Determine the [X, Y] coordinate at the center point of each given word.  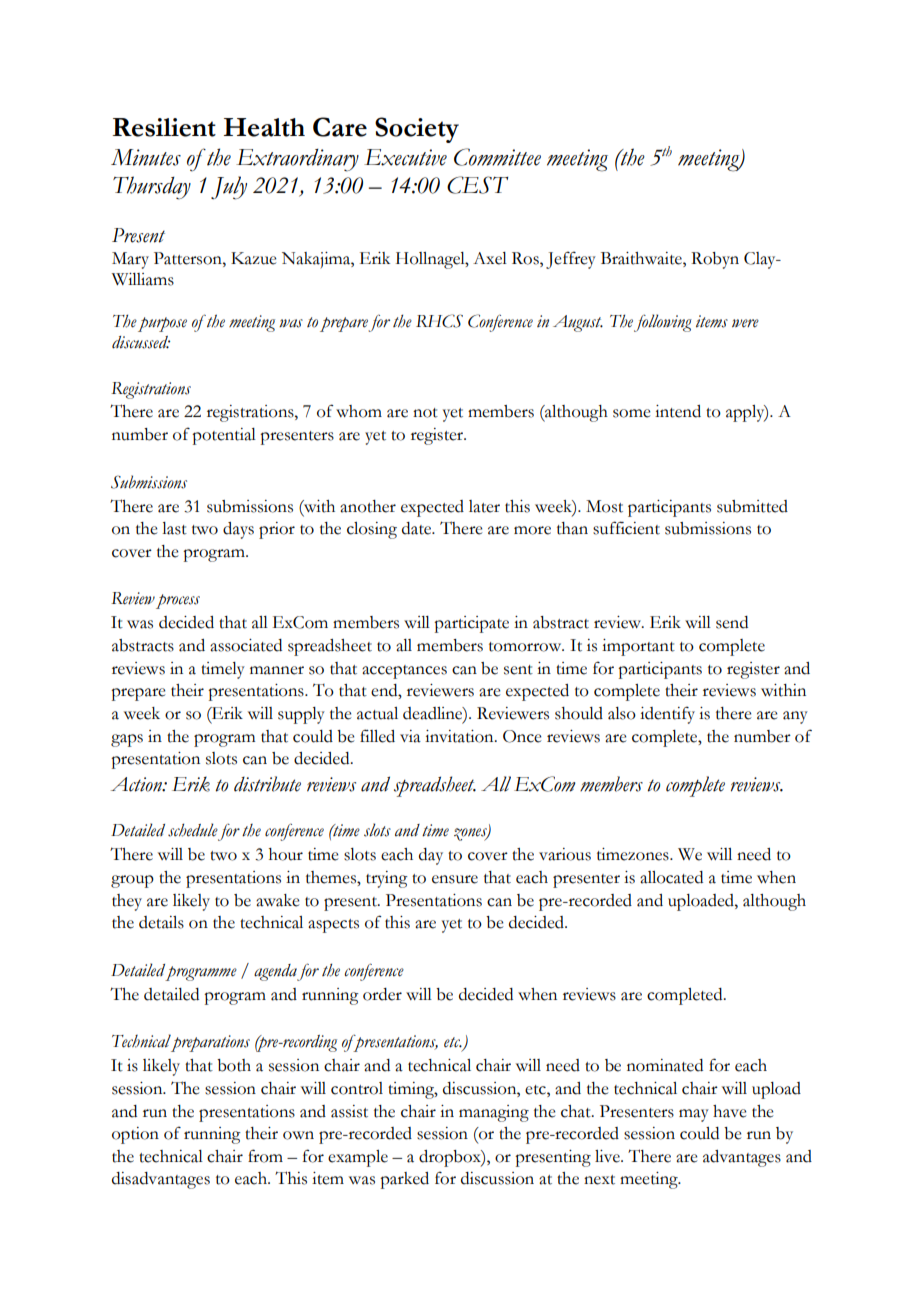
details [161, 922]
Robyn [715, 260]
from [265, 1156]
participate [471, 624]
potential [224, 436]
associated [246, 645]
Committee [497, 157]
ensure [455, 879]
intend [678, 411]
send [732, 622]
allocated [671, 877]
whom [359, 411]
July [229, 188]
